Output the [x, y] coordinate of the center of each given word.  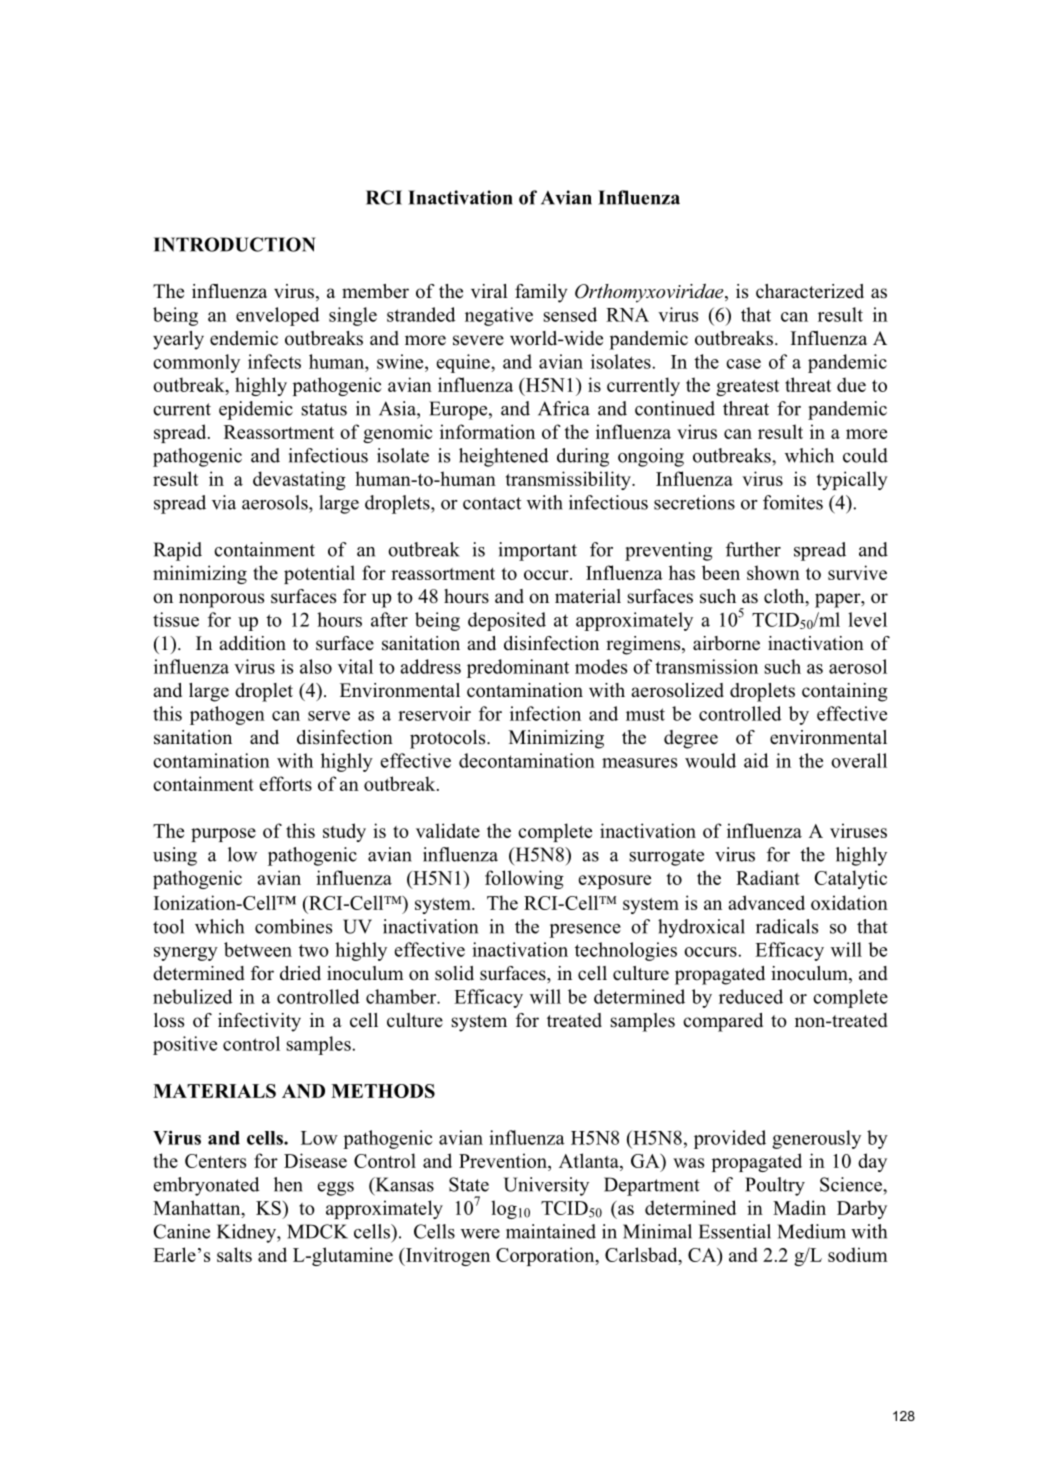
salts [234, 1254]
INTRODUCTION [235, 244]
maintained [551, 1231]
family [541, 293]
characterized [810, 291]
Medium [811, 1231]
